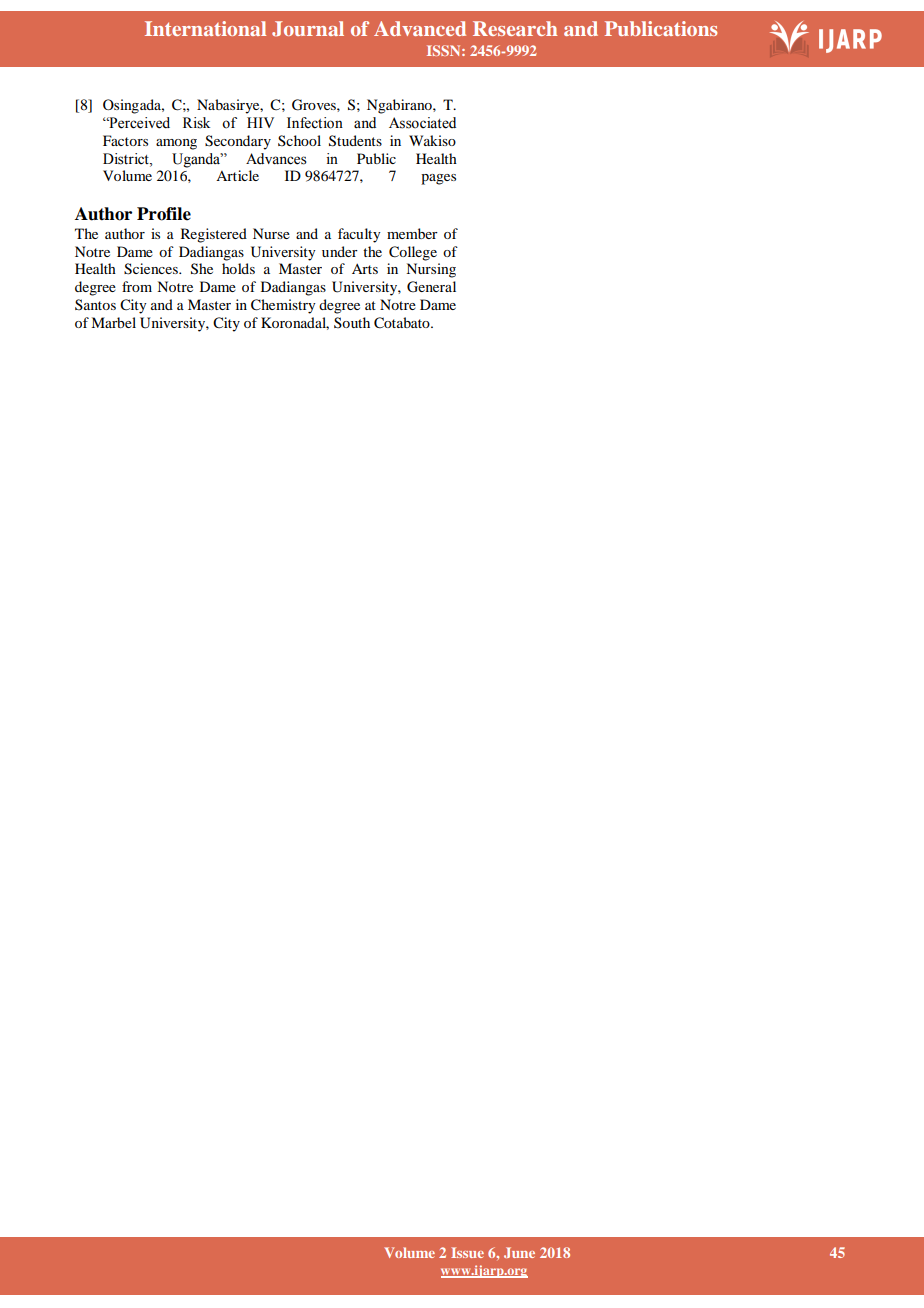 The height and width of the screenshot is (1308, 924). Describe the element at coordinates (515, 28) in the screenshot. I see `Research` at that location.
